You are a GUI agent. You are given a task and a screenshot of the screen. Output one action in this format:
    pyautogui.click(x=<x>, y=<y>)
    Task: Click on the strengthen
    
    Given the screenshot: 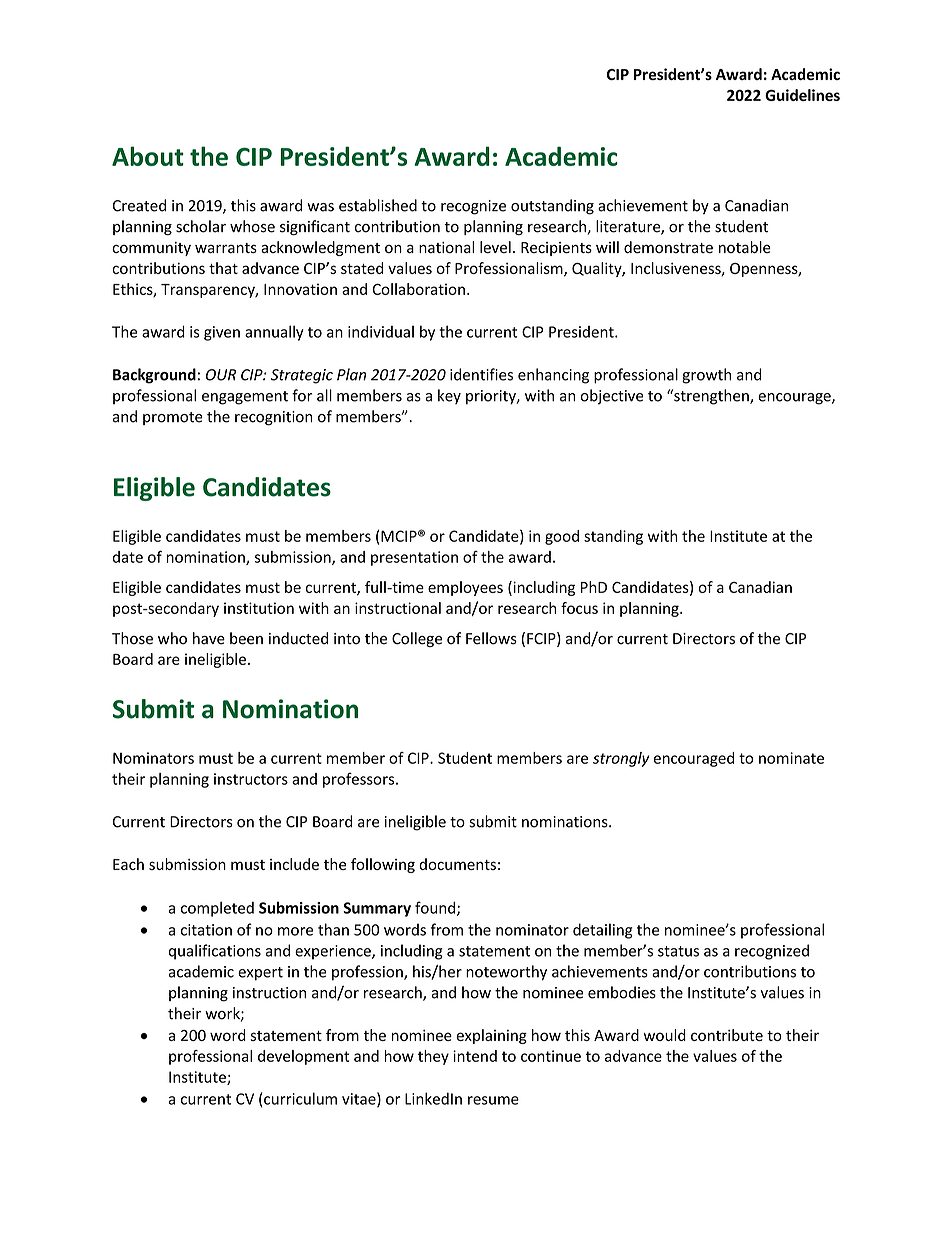 What is the action you would take?
    pyautogui.click(x=711, y=397)
